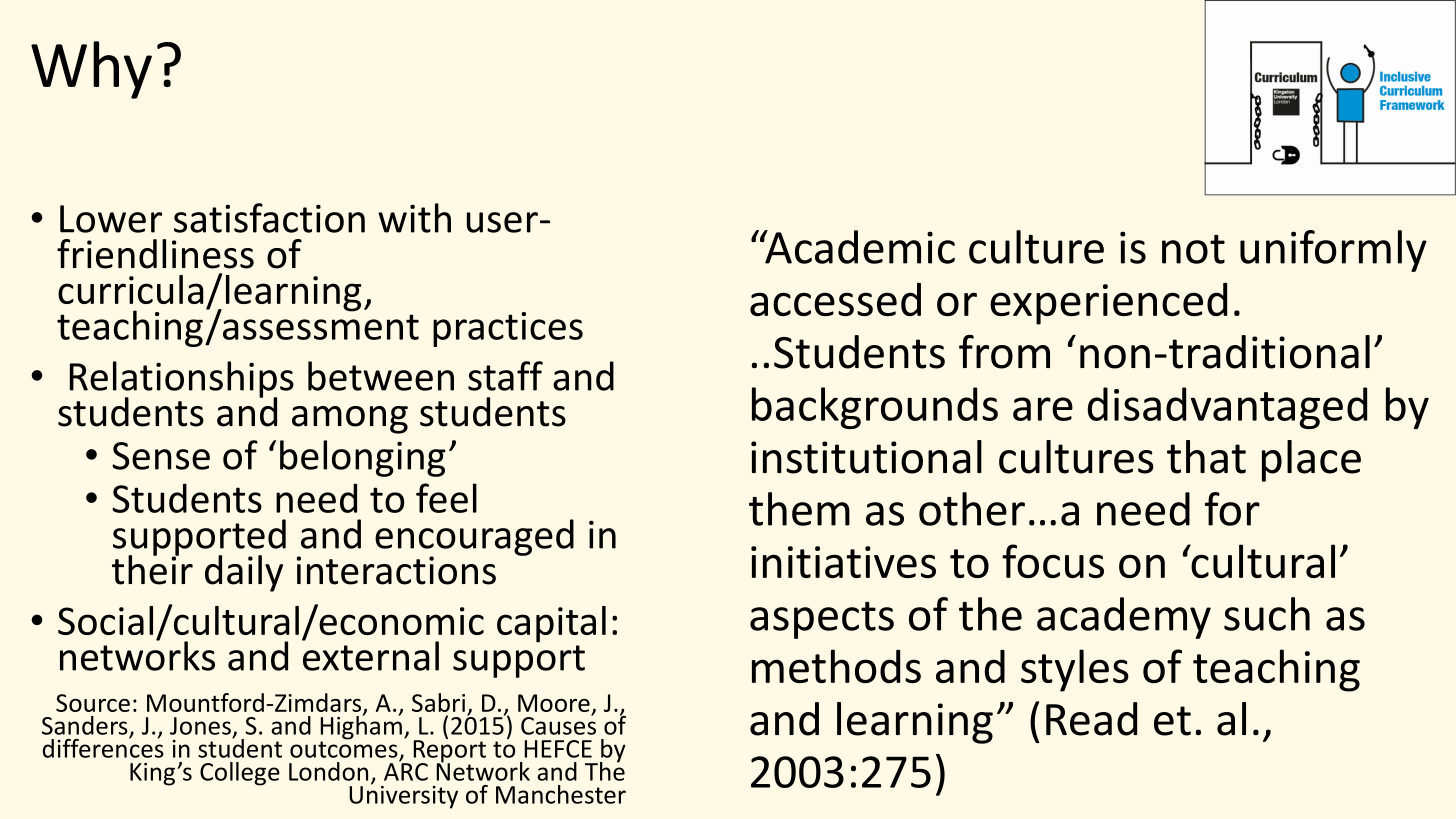  Describe the element at coordinates (1193, 249) in the page. I see `not` at that location.
